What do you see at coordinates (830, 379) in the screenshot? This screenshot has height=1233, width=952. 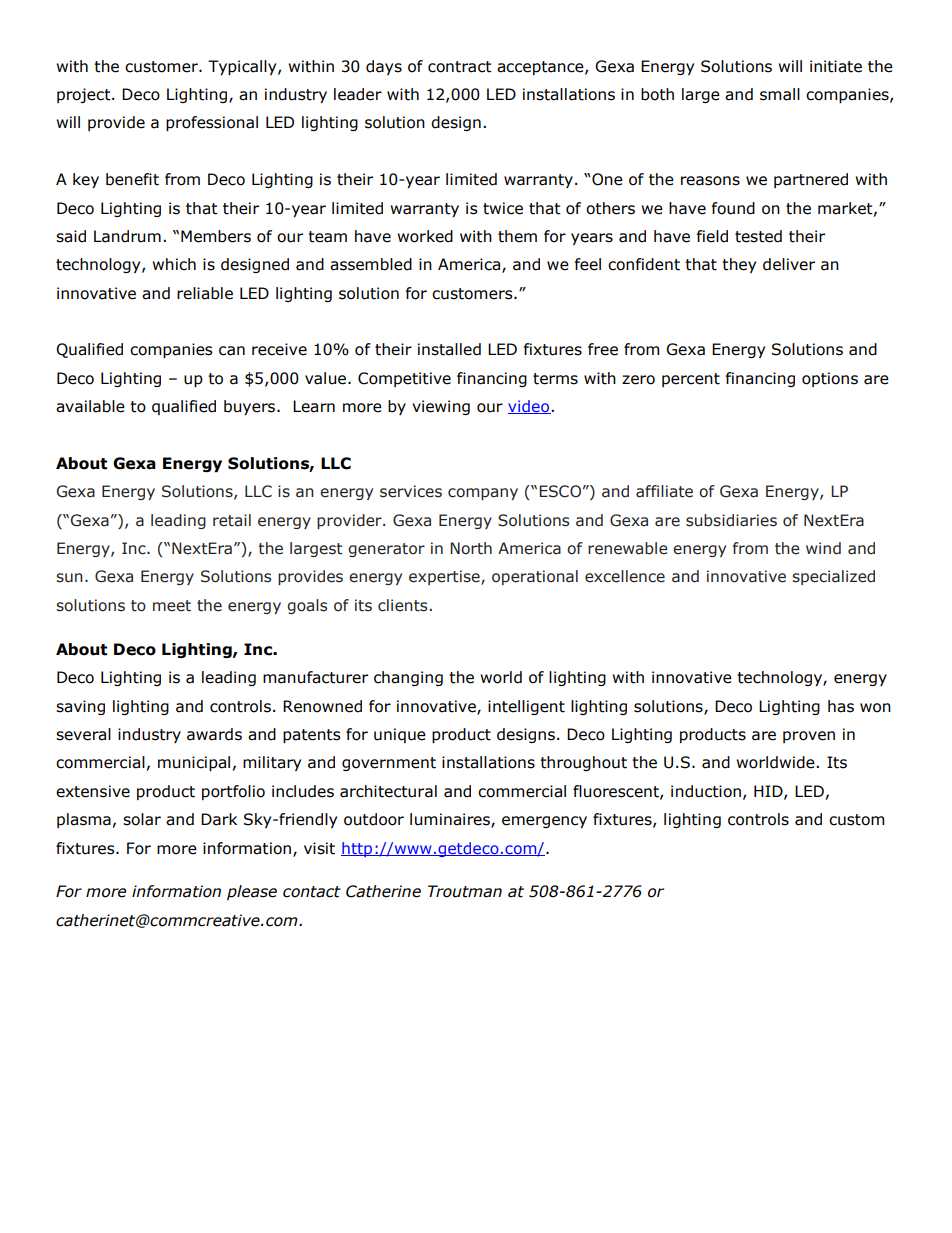 I see `options` at bounding box center [830, 379].
